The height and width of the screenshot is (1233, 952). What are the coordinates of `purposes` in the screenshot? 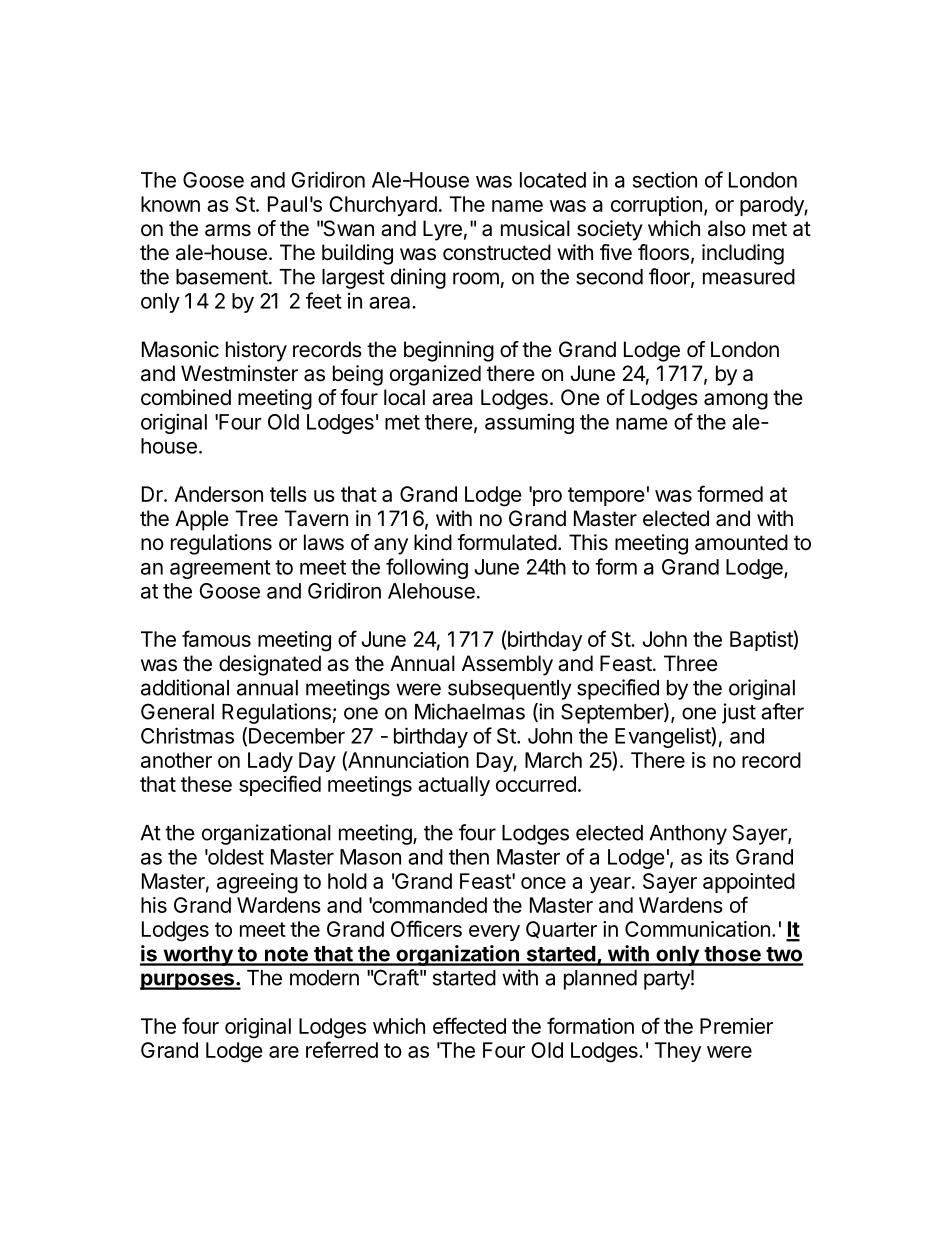 It's located at (188, 981).
